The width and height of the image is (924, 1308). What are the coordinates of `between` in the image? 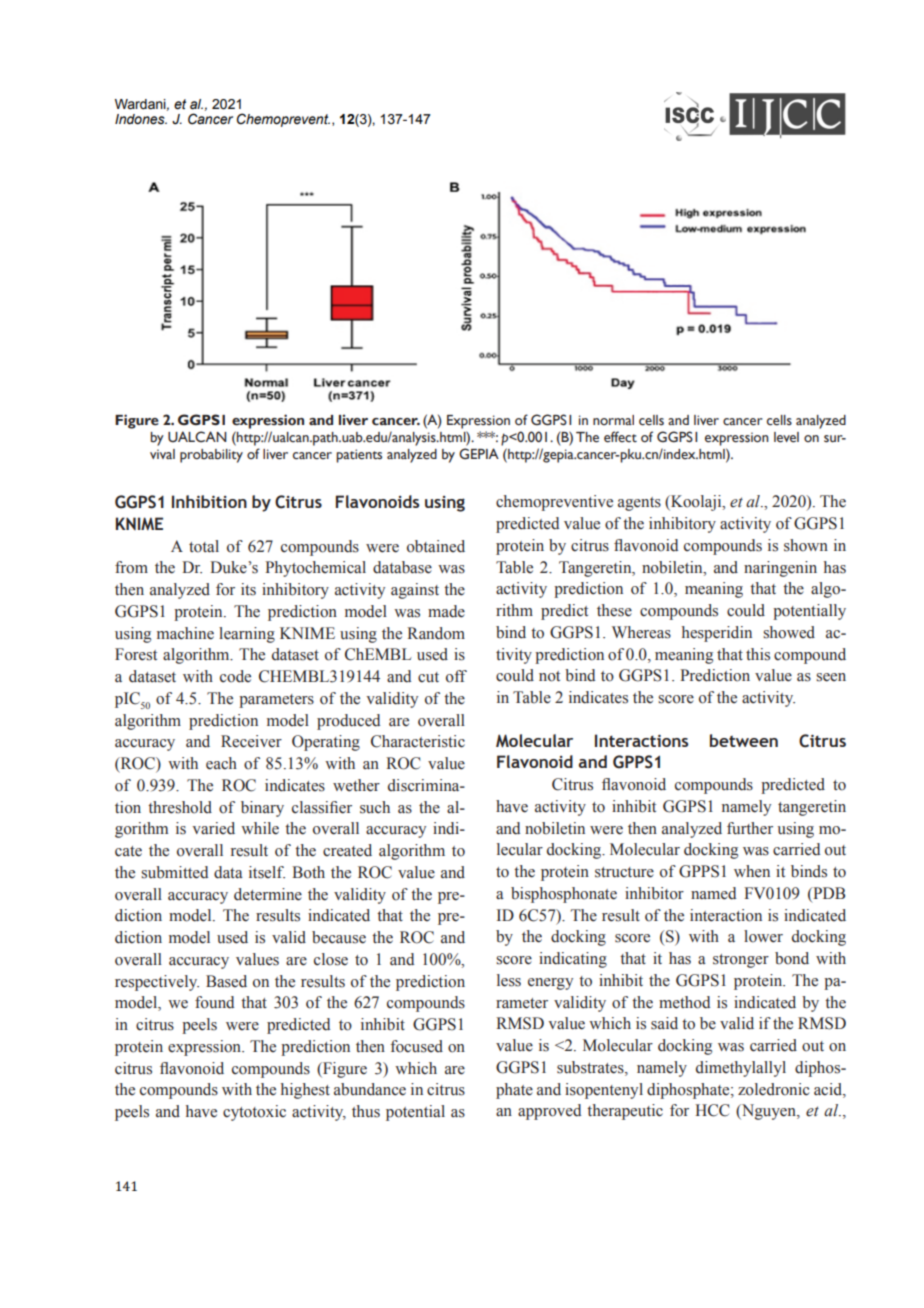 It's located at (744, 740).
